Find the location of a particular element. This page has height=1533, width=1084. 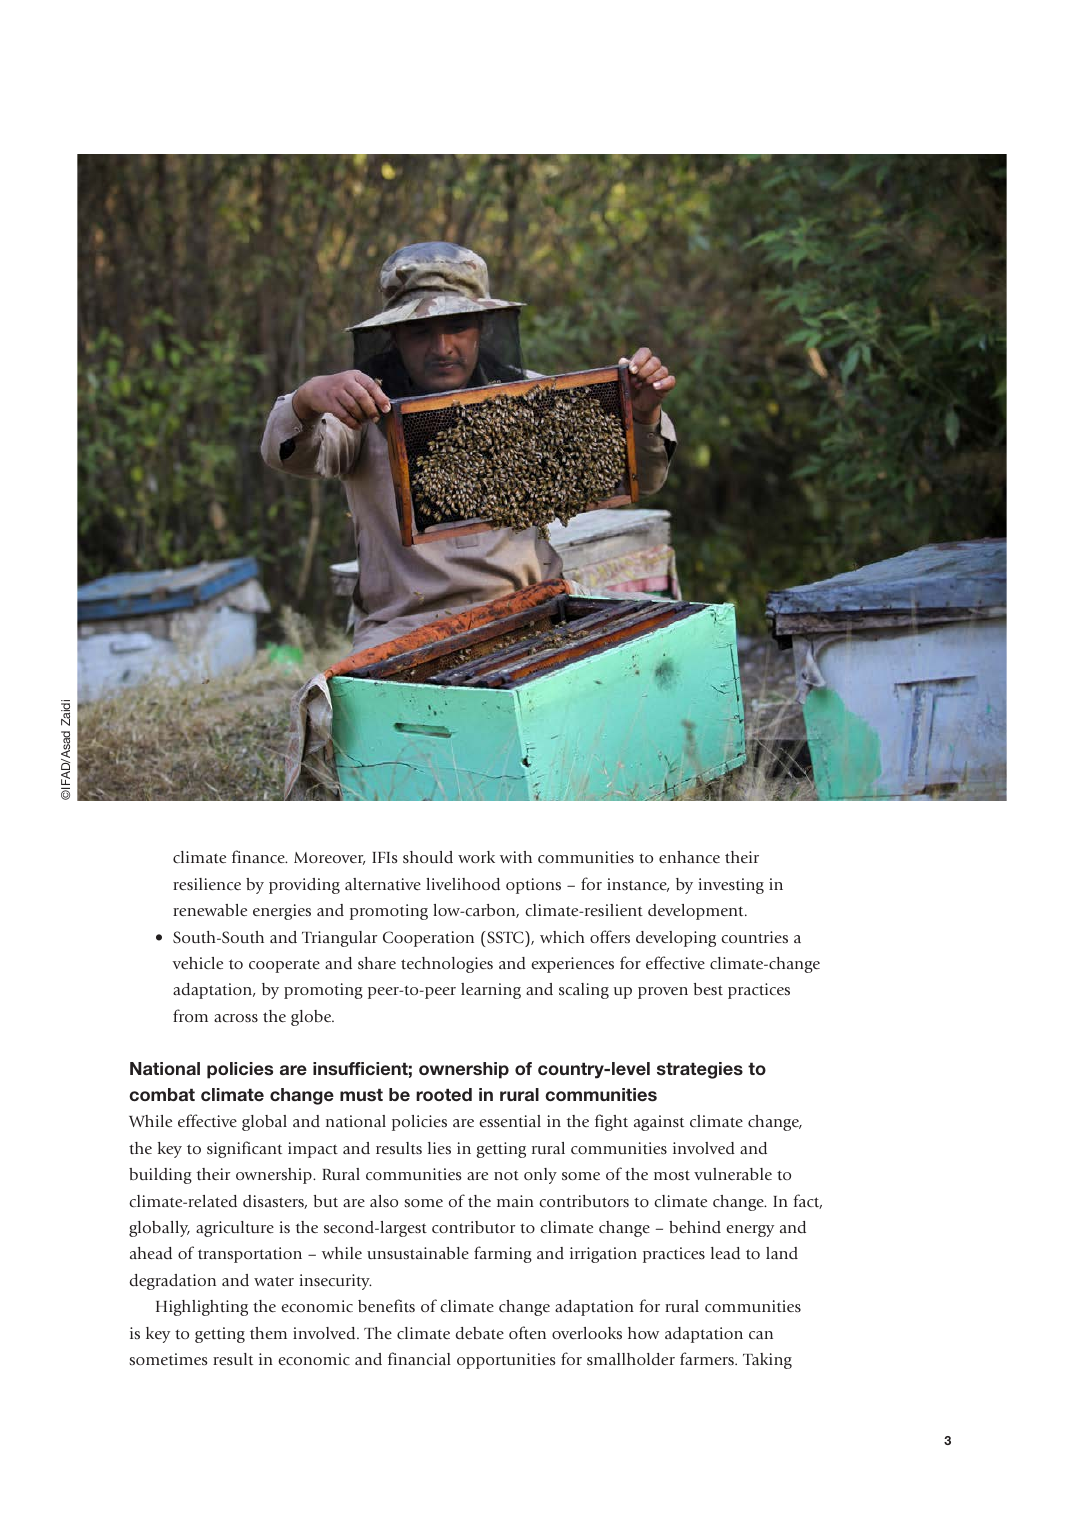

livelihood is located at coordinates (463, 884).
